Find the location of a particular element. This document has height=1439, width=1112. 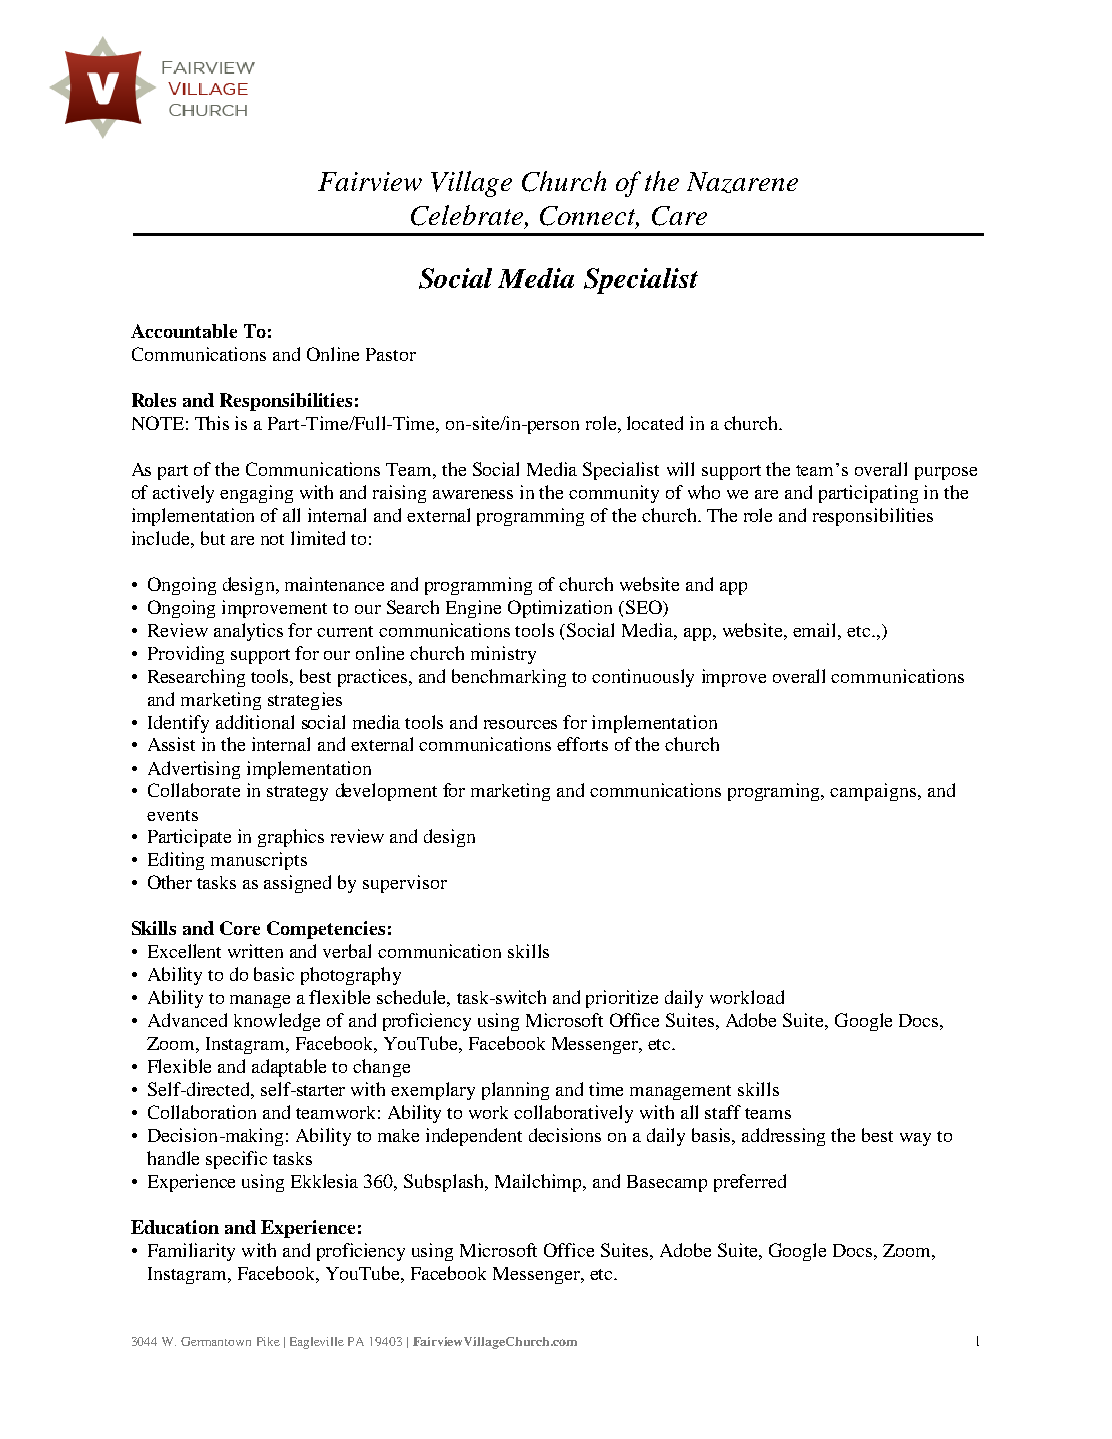

Nazarene is located at coordinates (742, 182).
